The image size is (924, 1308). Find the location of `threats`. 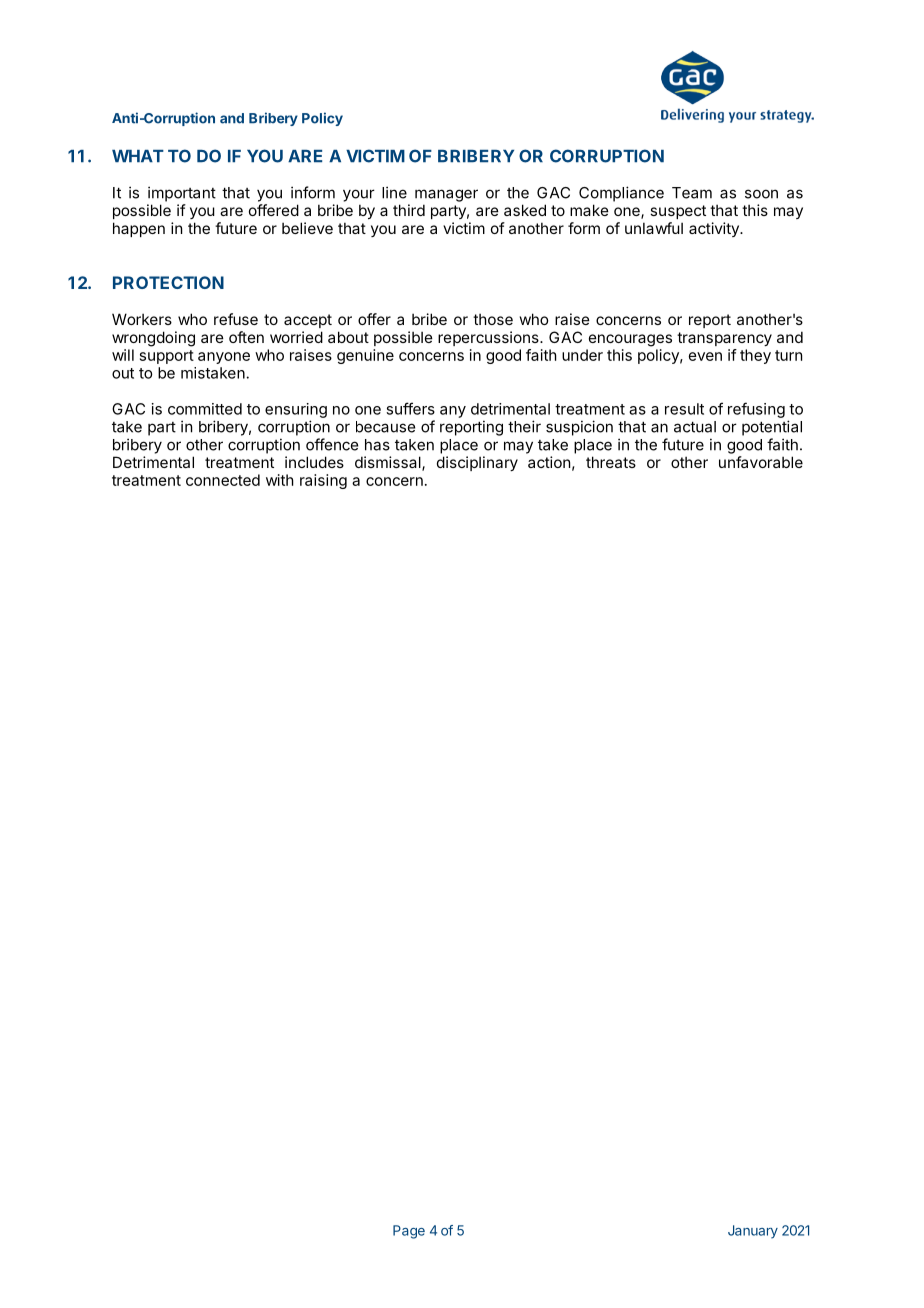

threats is located at coordinates (611, 462).
